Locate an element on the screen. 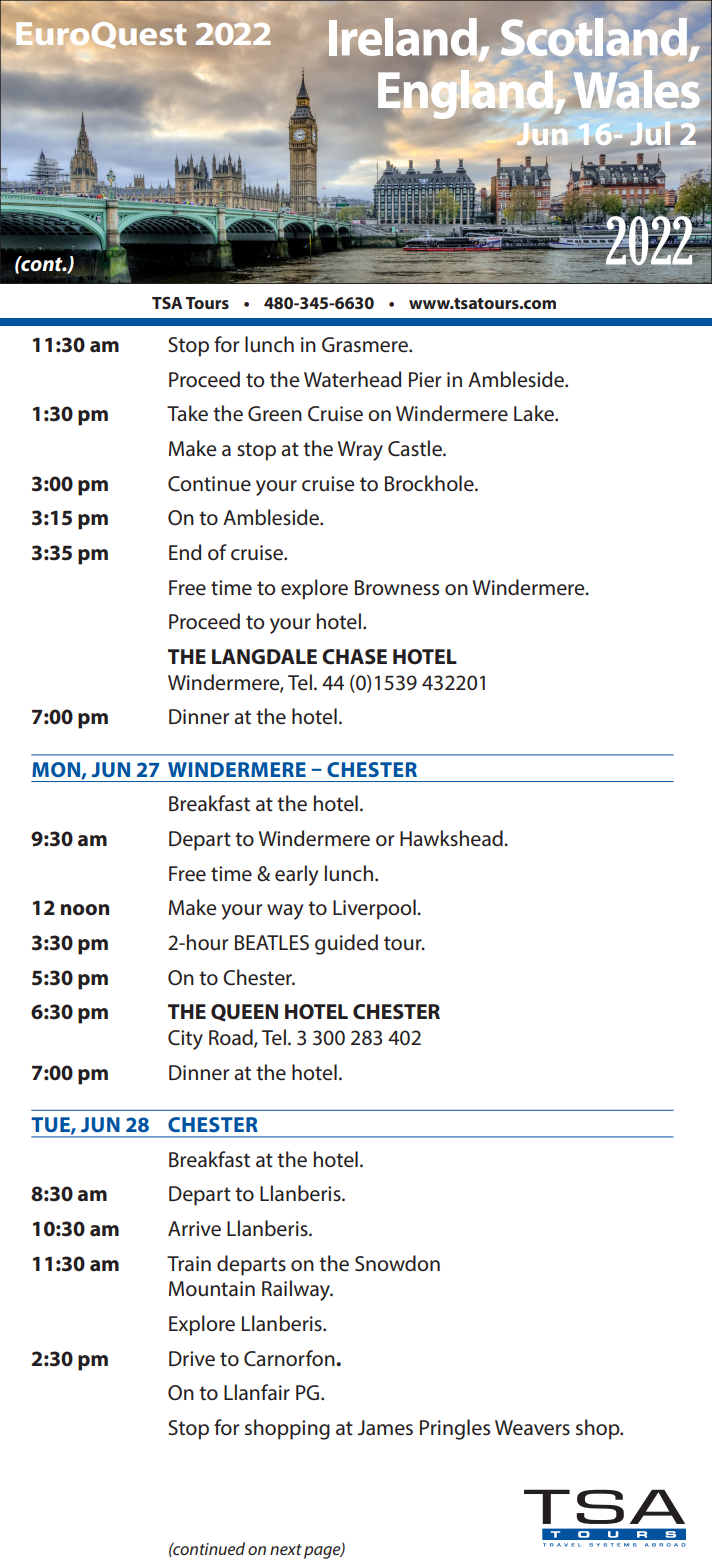  guided is located at coordinates (346, 944).
